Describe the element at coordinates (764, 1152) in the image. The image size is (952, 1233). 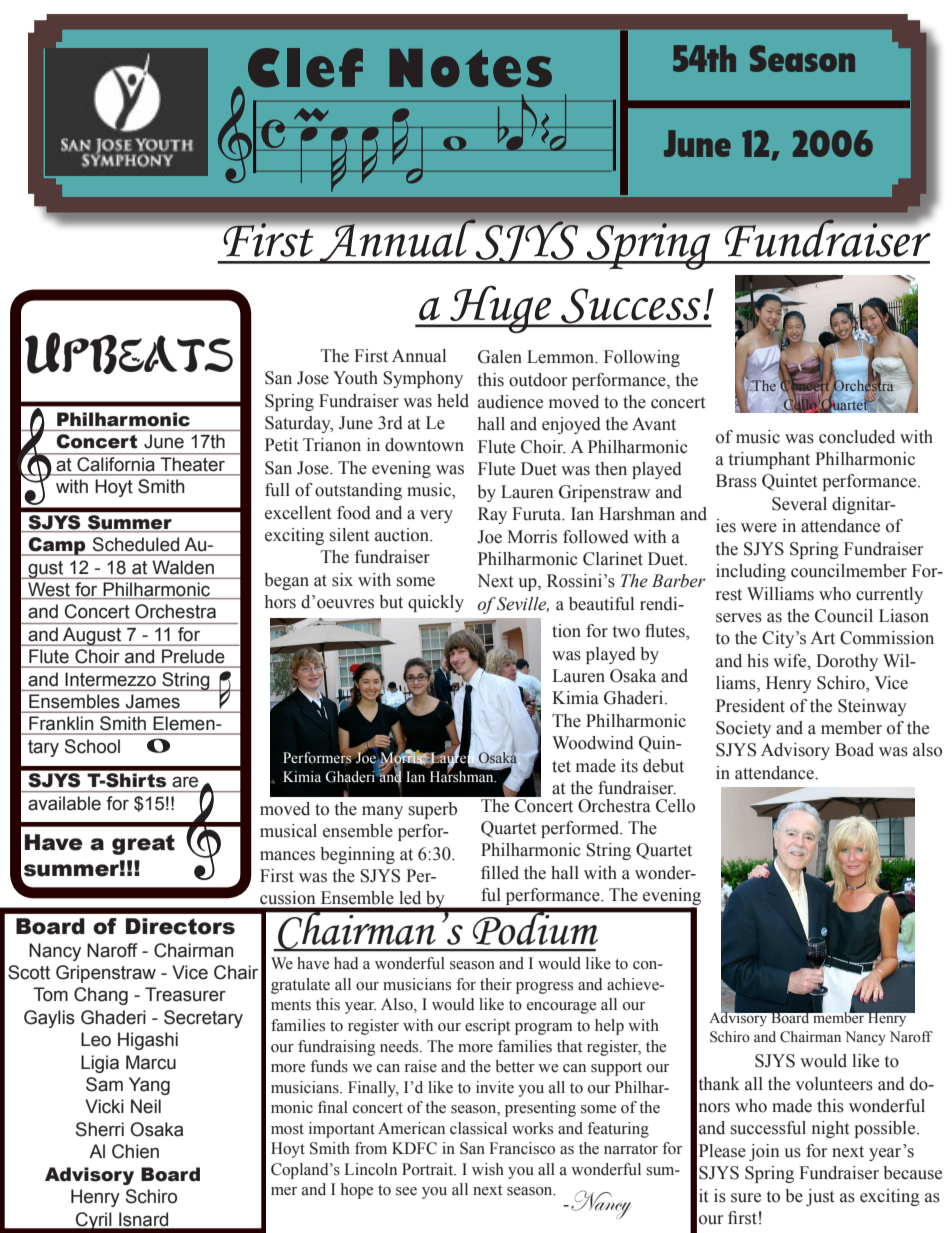
I see `join` at that location.
